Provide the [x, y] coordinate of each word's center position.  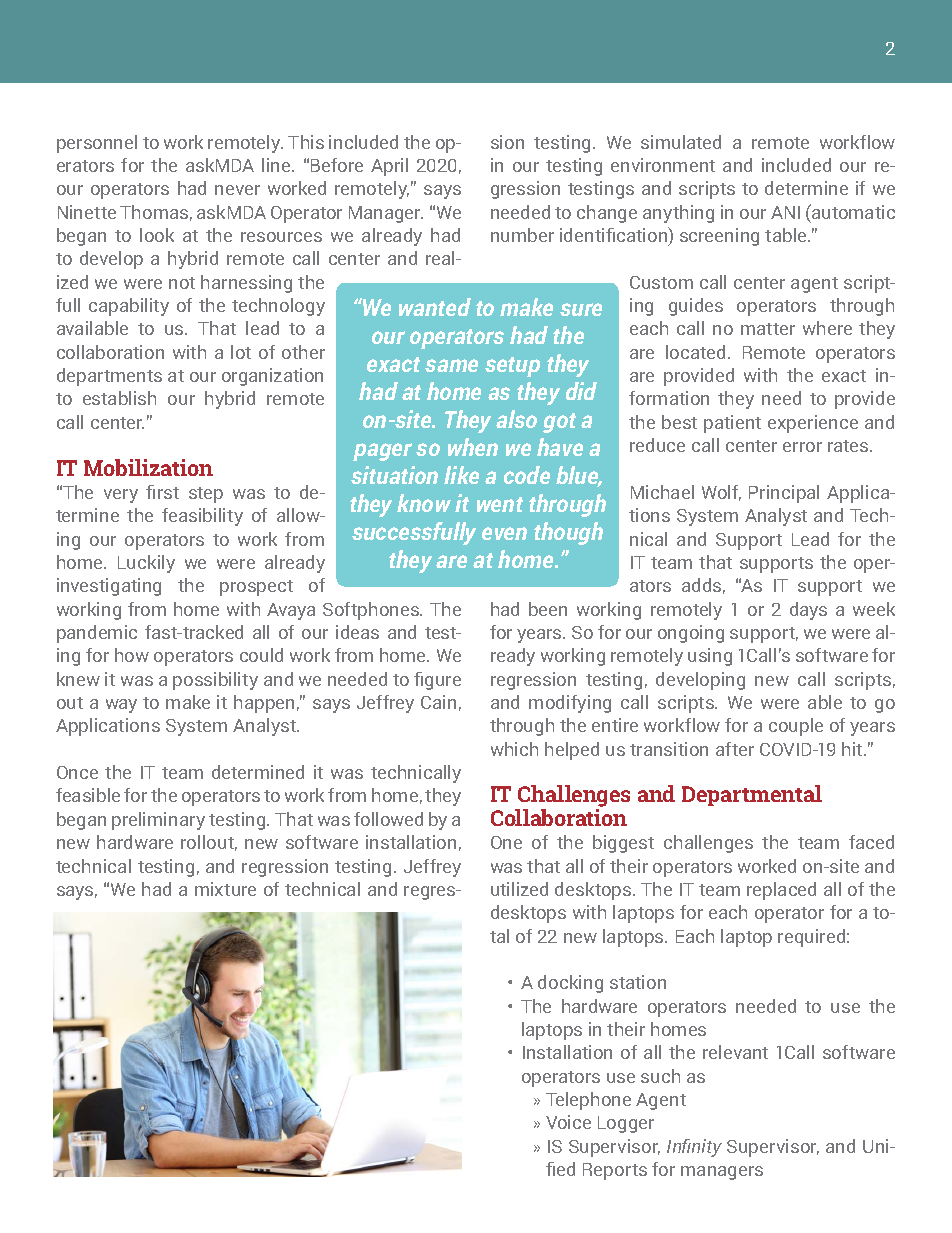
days [808, 611]
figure [437, 681]
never [237, 190]
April [389, 167]
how [132, 655]
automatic [852, 211]
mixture [225, 889]
